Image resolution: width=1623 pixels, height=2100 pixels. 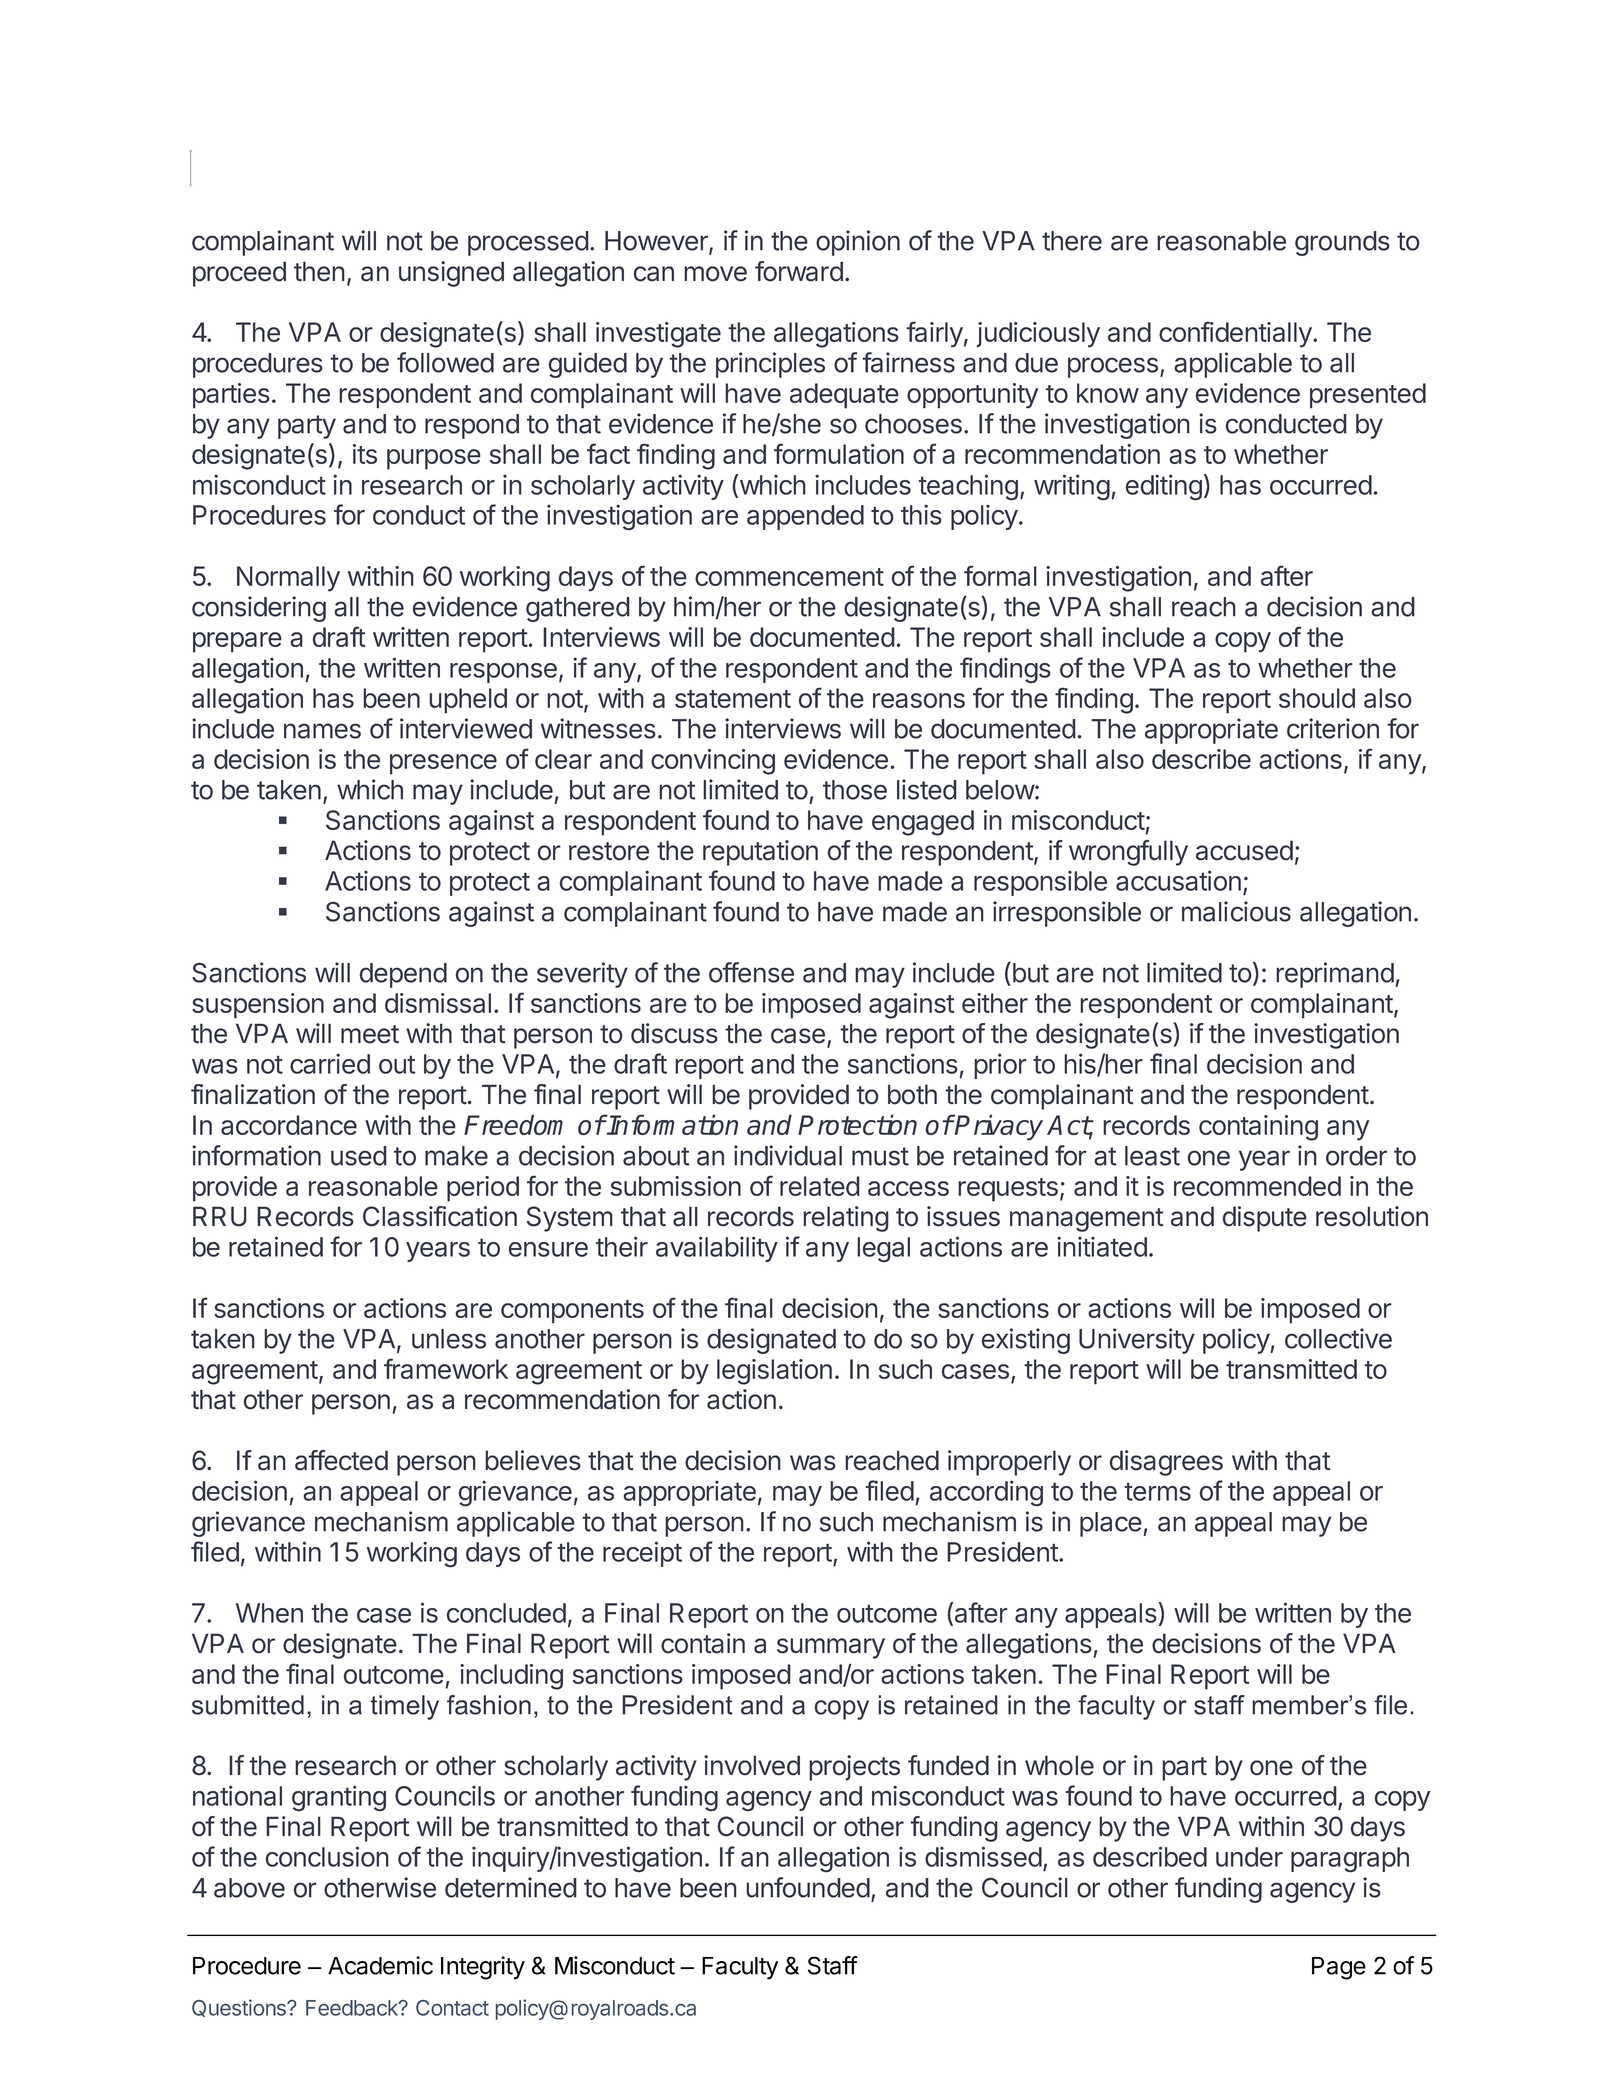 What do you see at coordinates (1236, 334) in the document?
I see `confidentially` at bounding box center [1236, 334].
